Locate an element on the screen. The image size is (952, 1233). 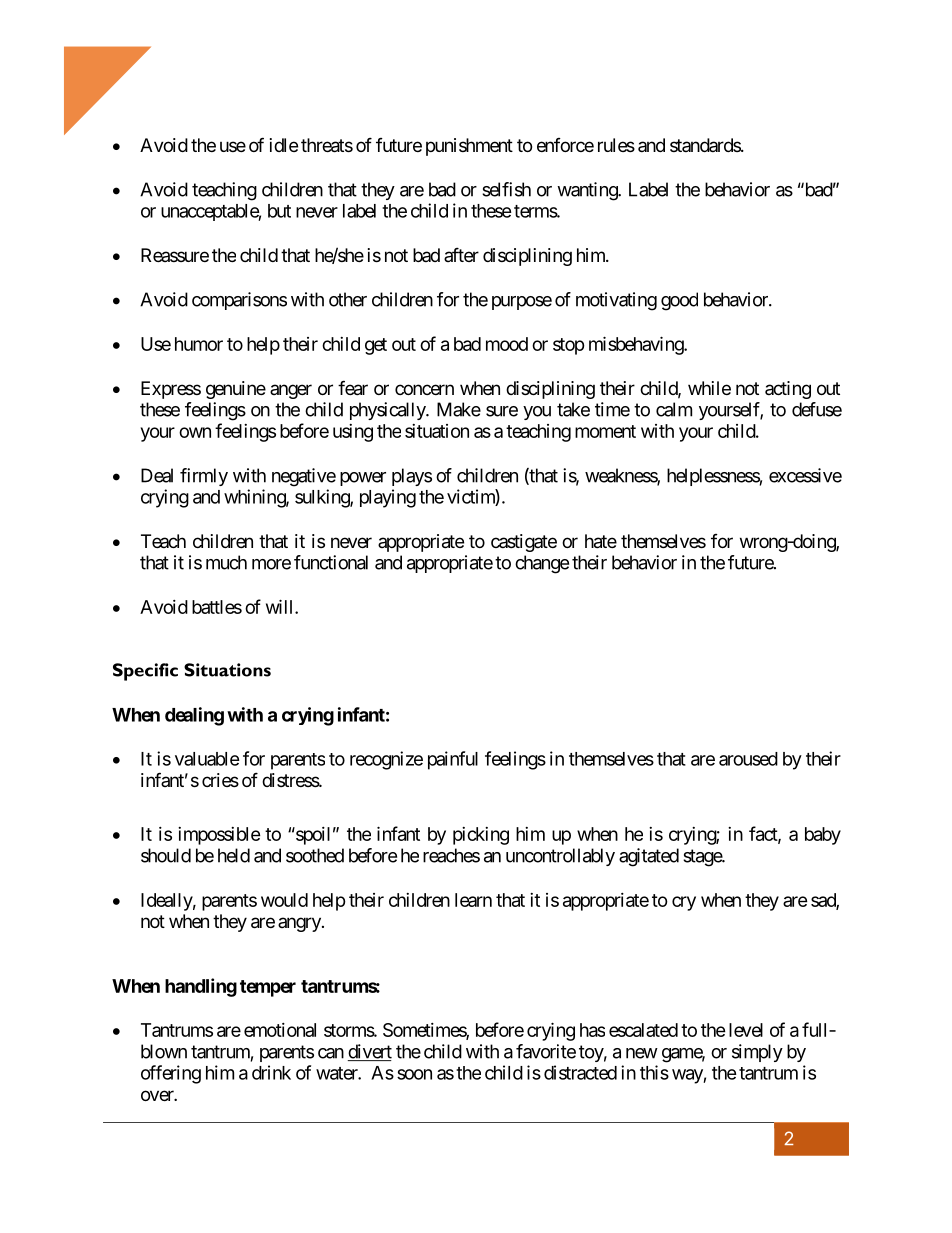
baby is located at coordinates (823, 836).
